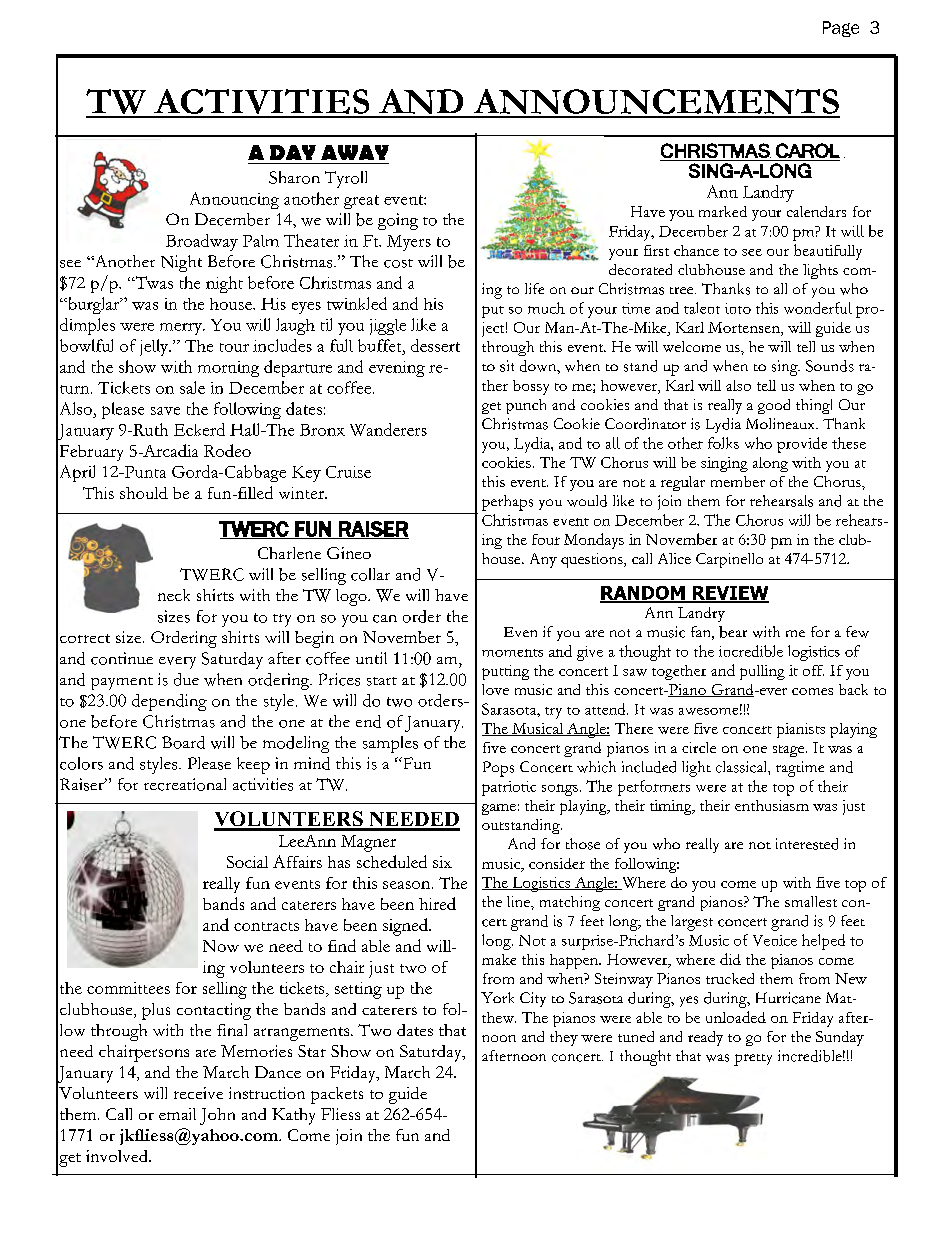 This document has height=1233, width=952. What do you see at coordinates (355, 152) in the document?
I see `AWAY` at bounding box center [355, 152].
